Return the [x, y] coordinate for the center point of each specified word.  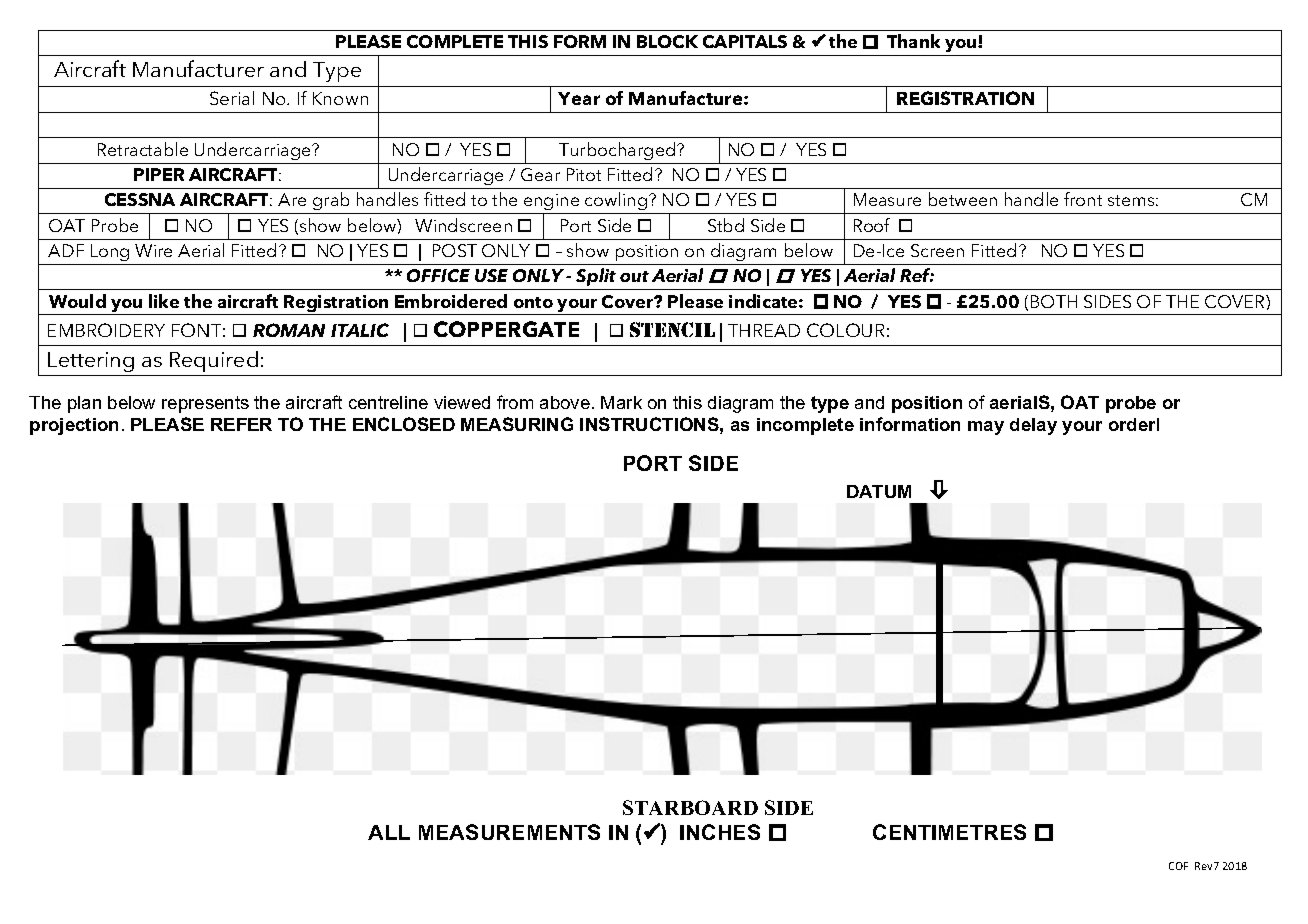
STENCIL [672, 329]
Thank [913, 41]
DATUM [879, 491]
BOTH [1054, 301]
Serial [232, 98]
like [164, 301]
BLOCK [667, 41]
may [986, 428]
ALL [389, 832]
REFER [241, 424]
